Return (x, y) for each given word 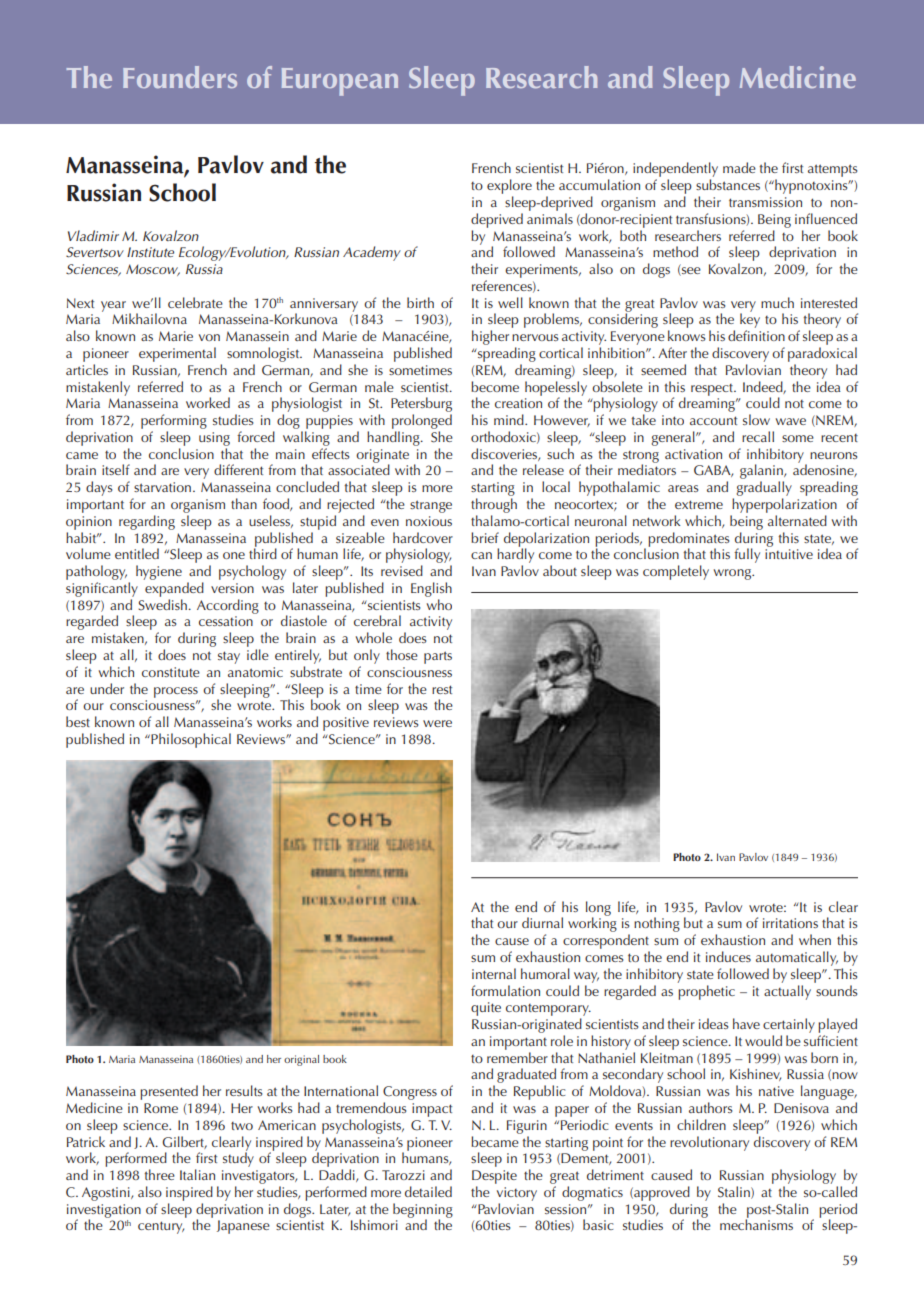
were (437, 723)
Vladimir (93, 235)
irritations (790, 923)
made (739, 167)
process (176, 692)
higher (490, 337)
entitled (137, 553)
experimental (177, 354)
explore (509, 186)
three (159, 1174)
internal (494, 973)
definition (756, 335)
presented (169, 1092)
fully (747, 555)
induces (728, 956)
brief (485, 537)
